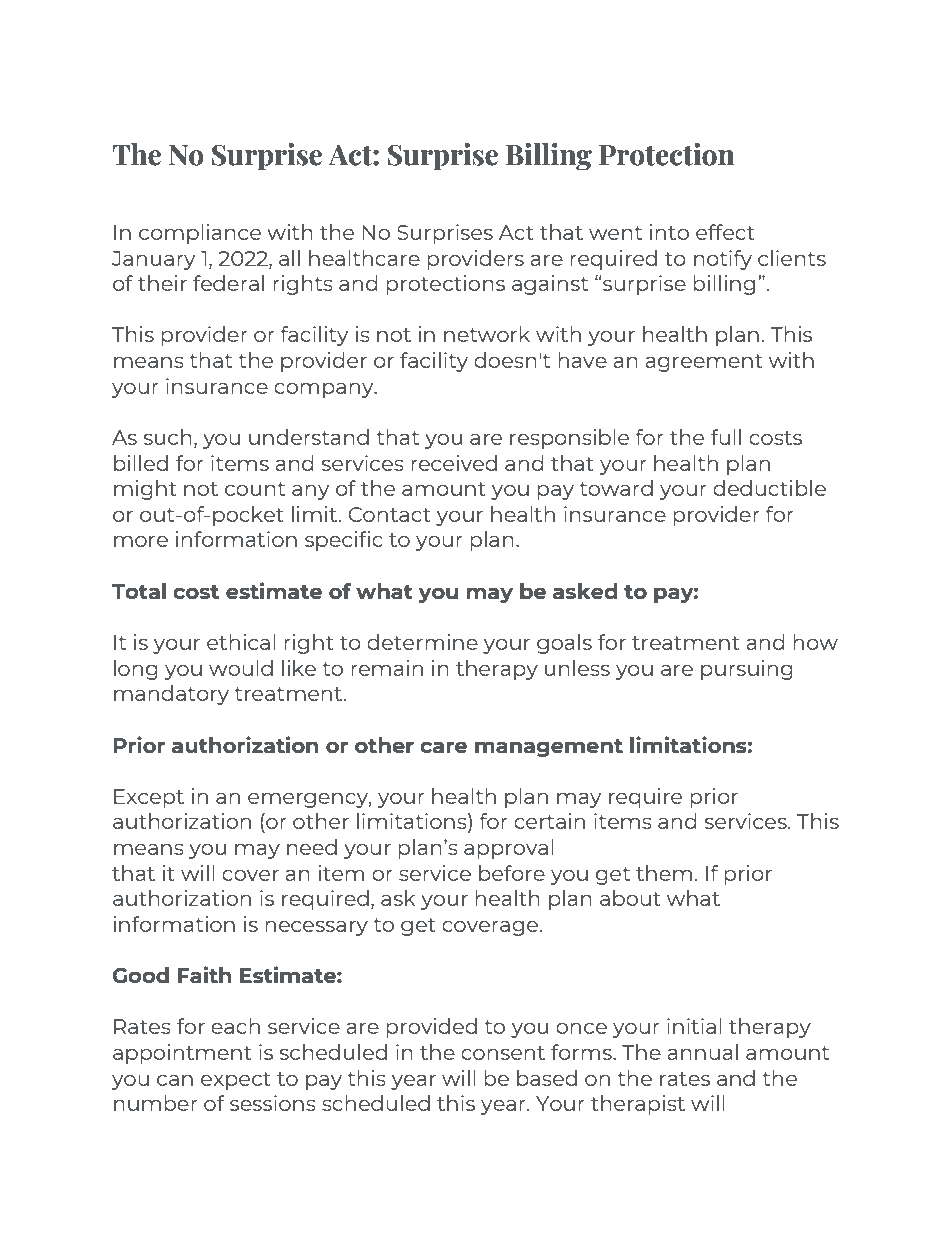 This document has width=952, height=1233. Describe the element at coordinates (723, 260) in the document. I see `notify` at that location.
